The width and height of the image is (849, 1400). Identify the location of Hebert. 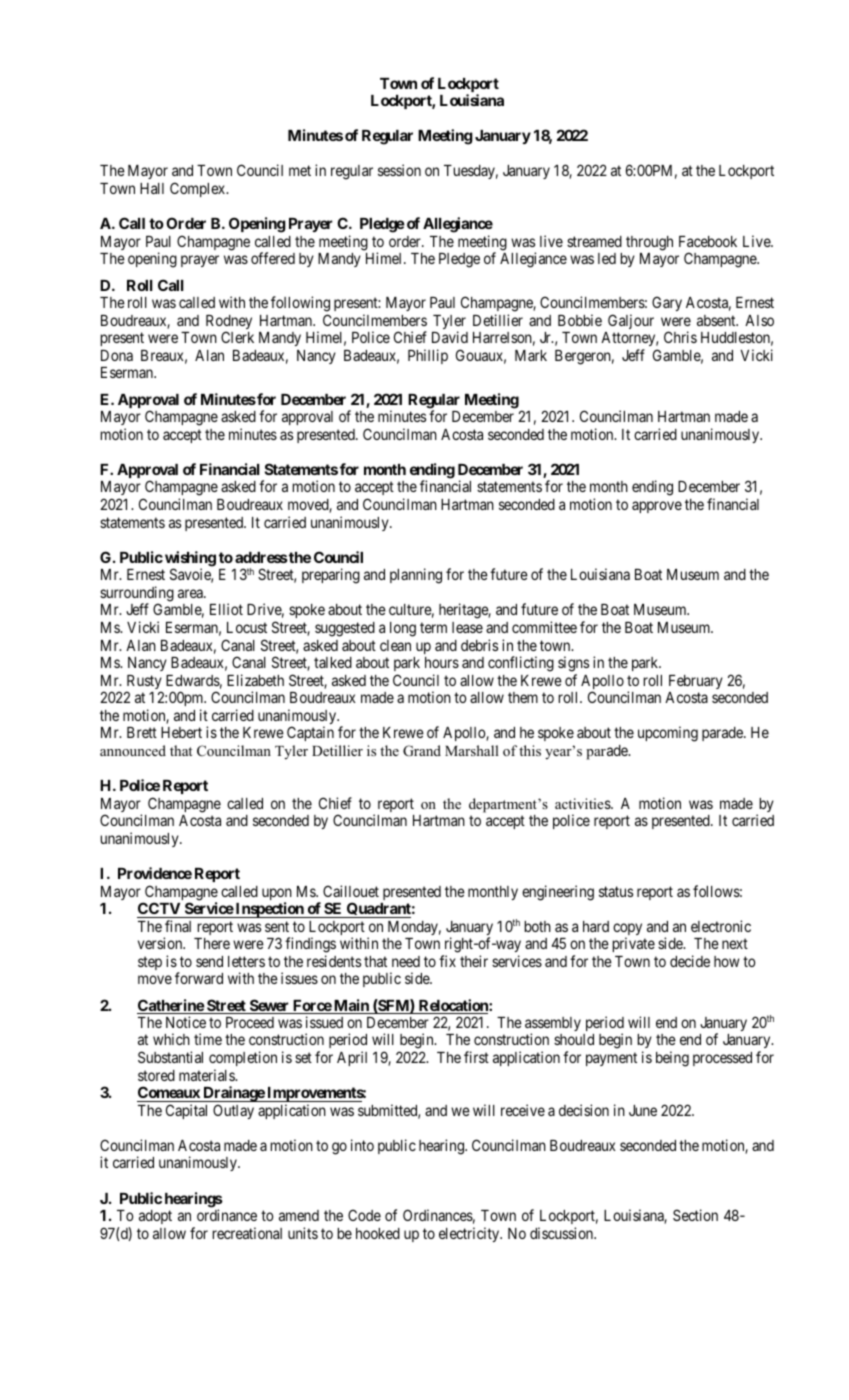
(181, 732).
